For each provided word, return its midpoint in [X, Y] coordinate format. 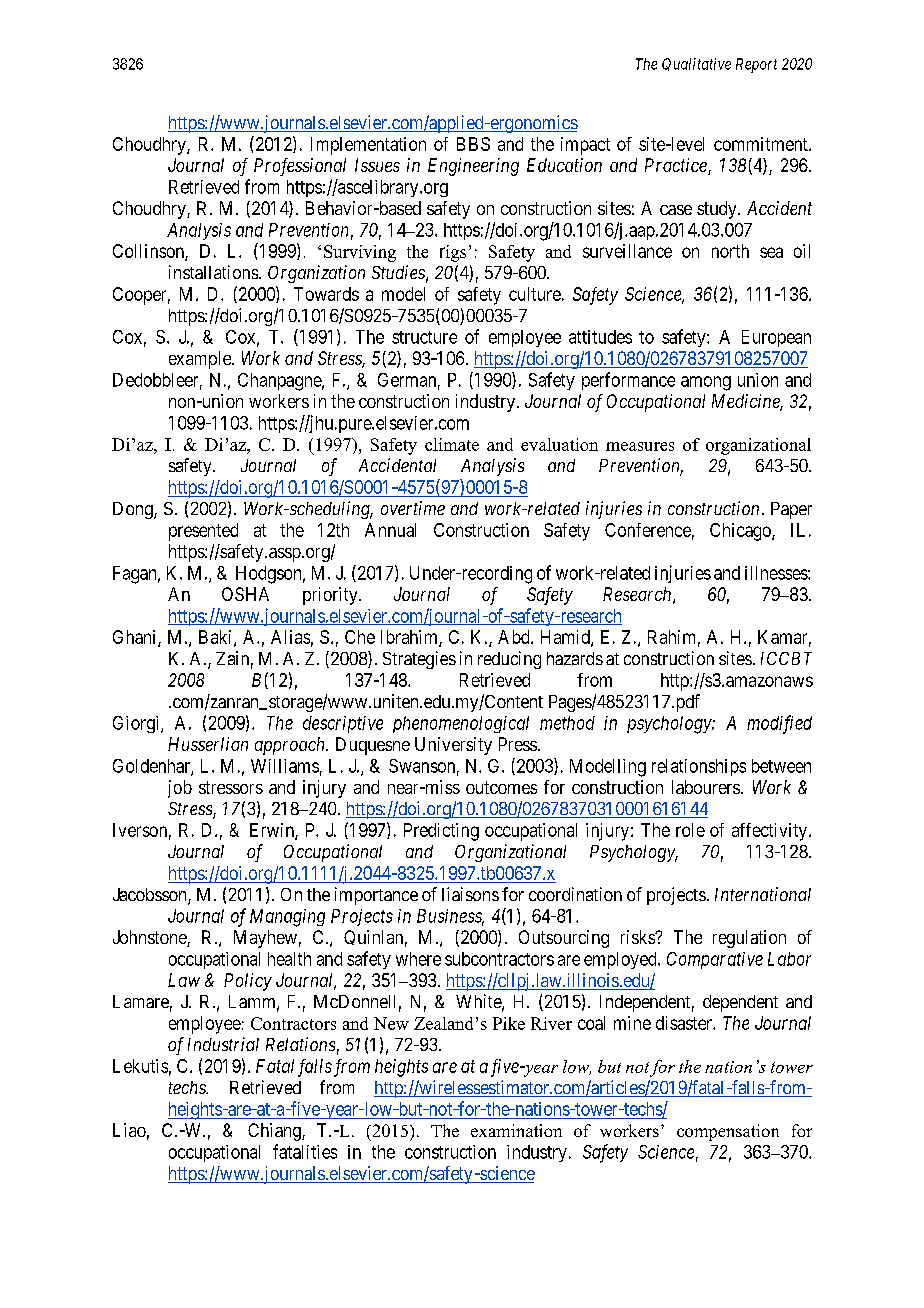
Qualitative [696, 64]
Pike [509, 1023]
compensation [728, 1132]
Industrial [223, 1044]
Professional [300, 167]
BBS [473, 144]
